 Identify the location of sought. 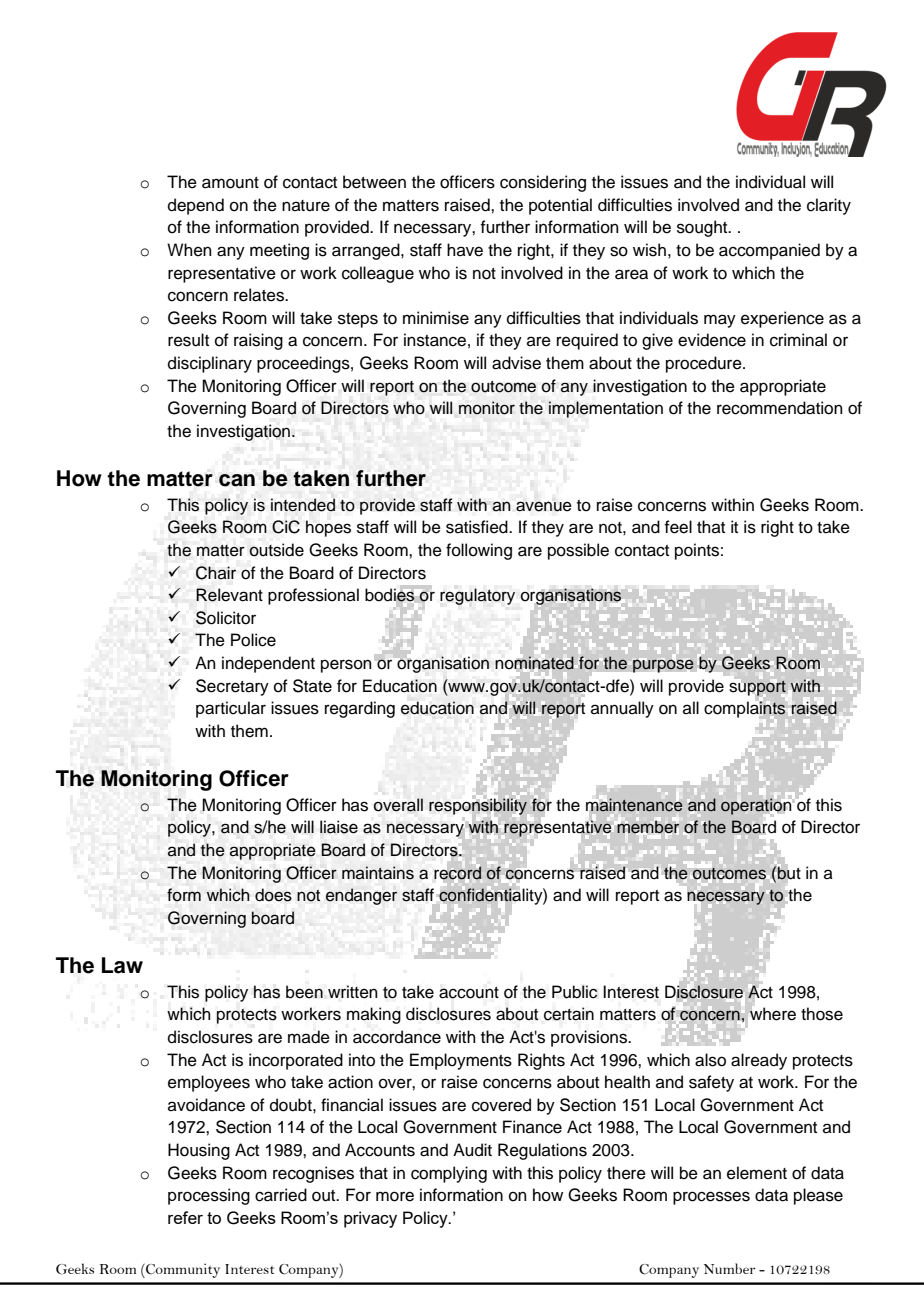
(703, 228).
